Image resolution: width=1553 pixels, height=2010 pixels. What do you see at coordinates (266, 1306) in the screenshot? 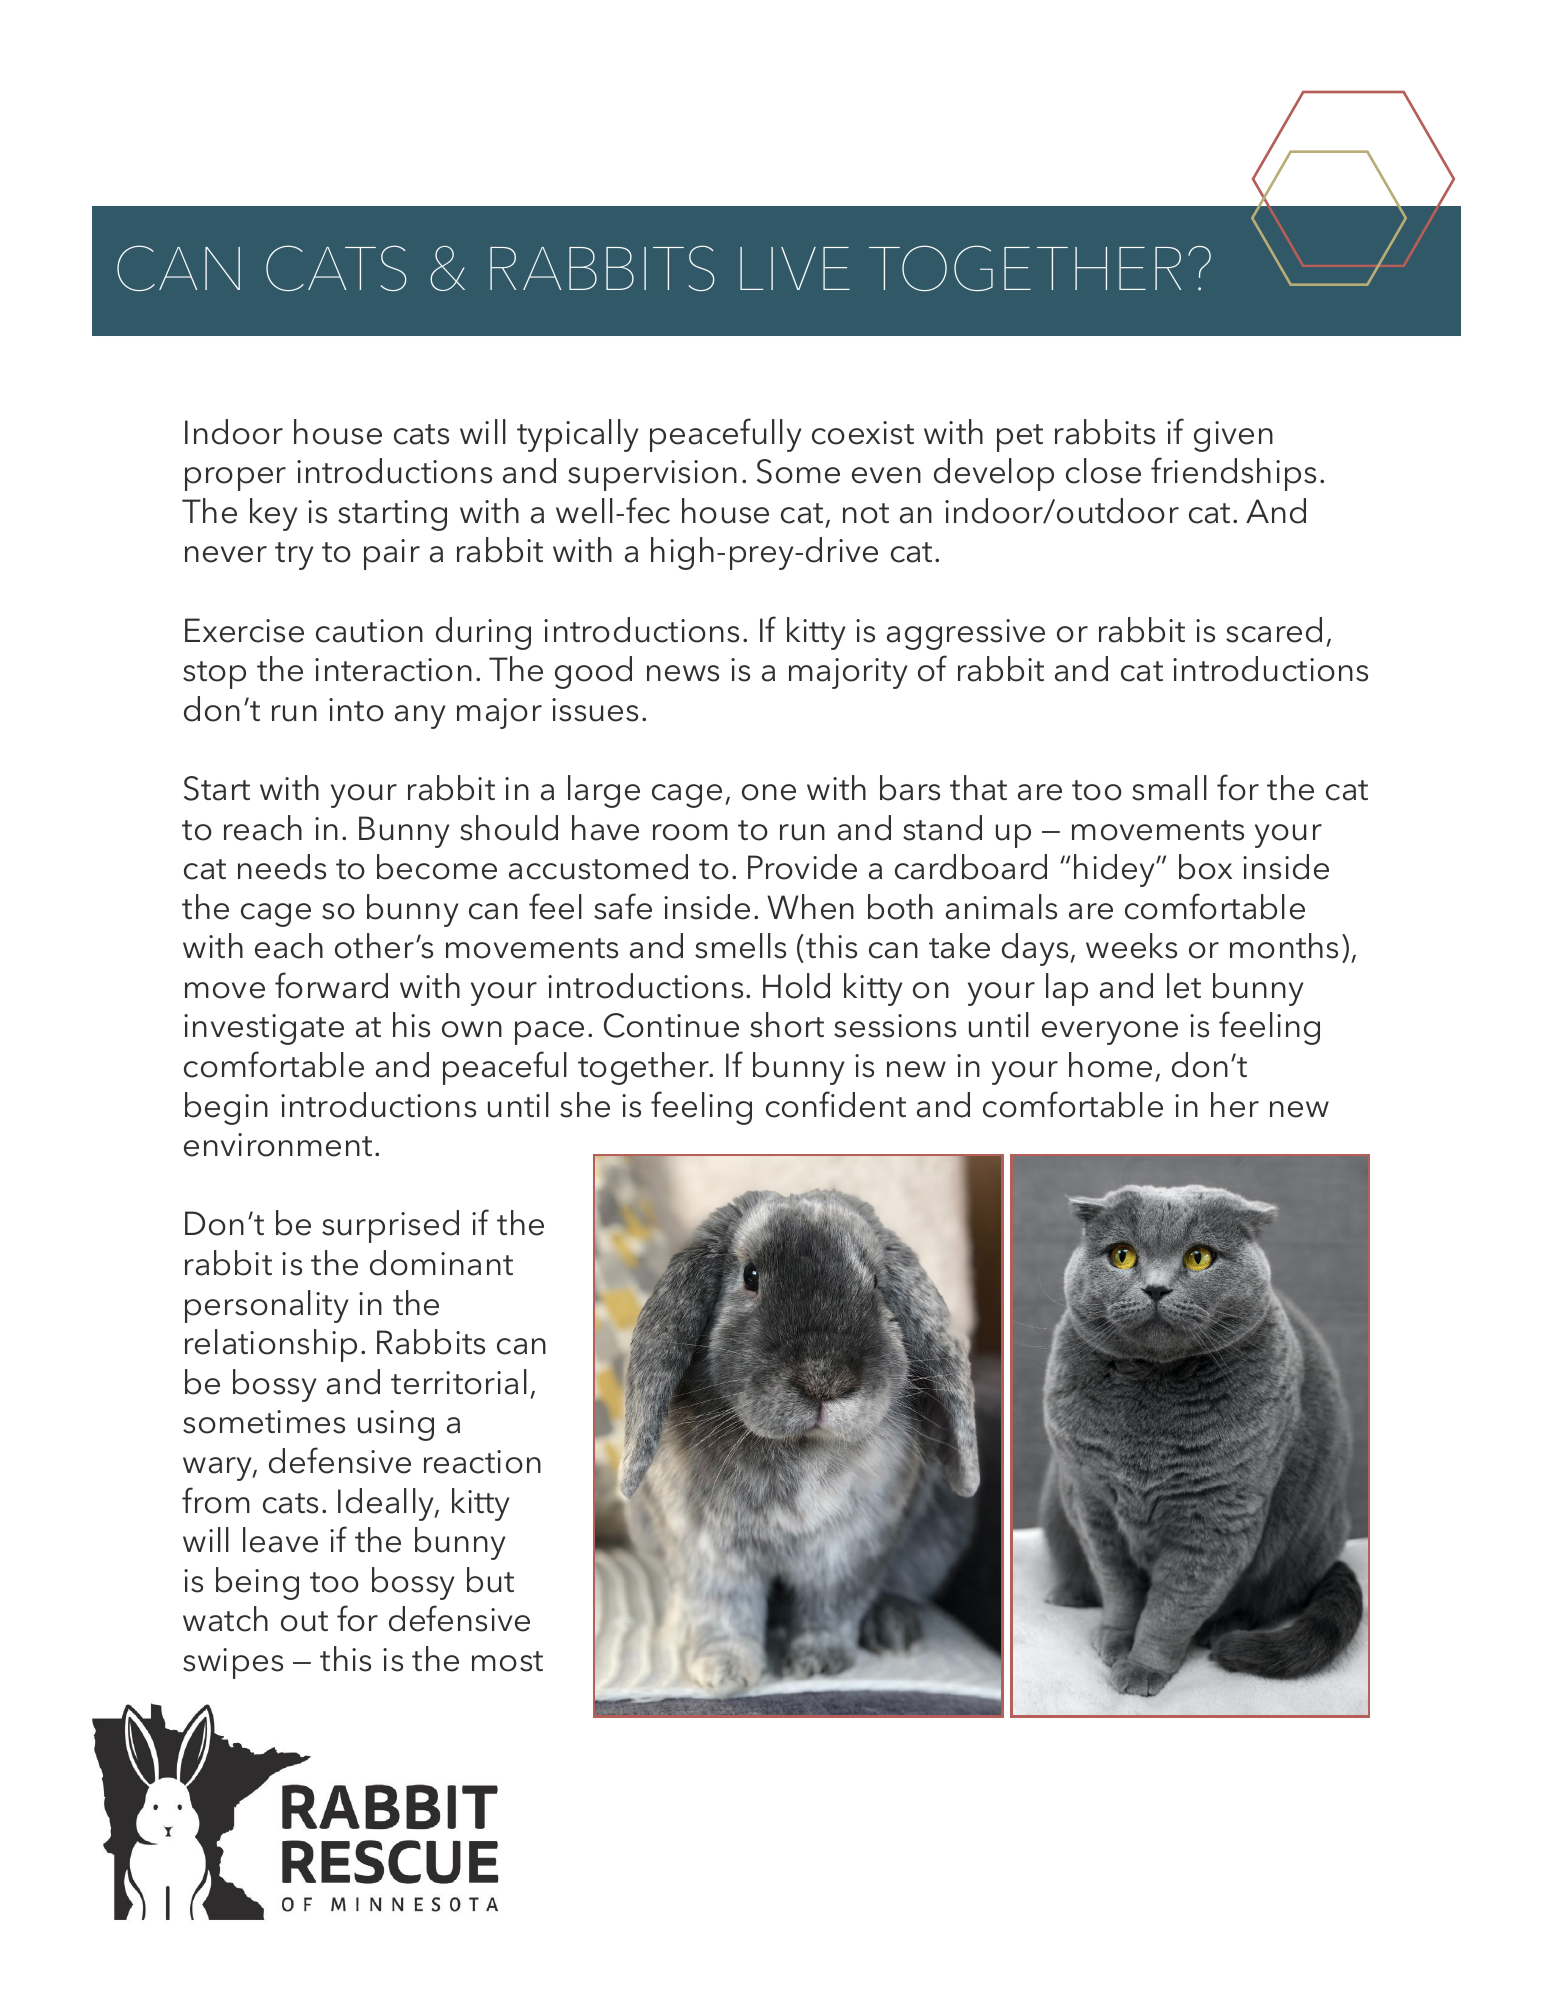
I see `personality` at bounding box center [266, 1306].
